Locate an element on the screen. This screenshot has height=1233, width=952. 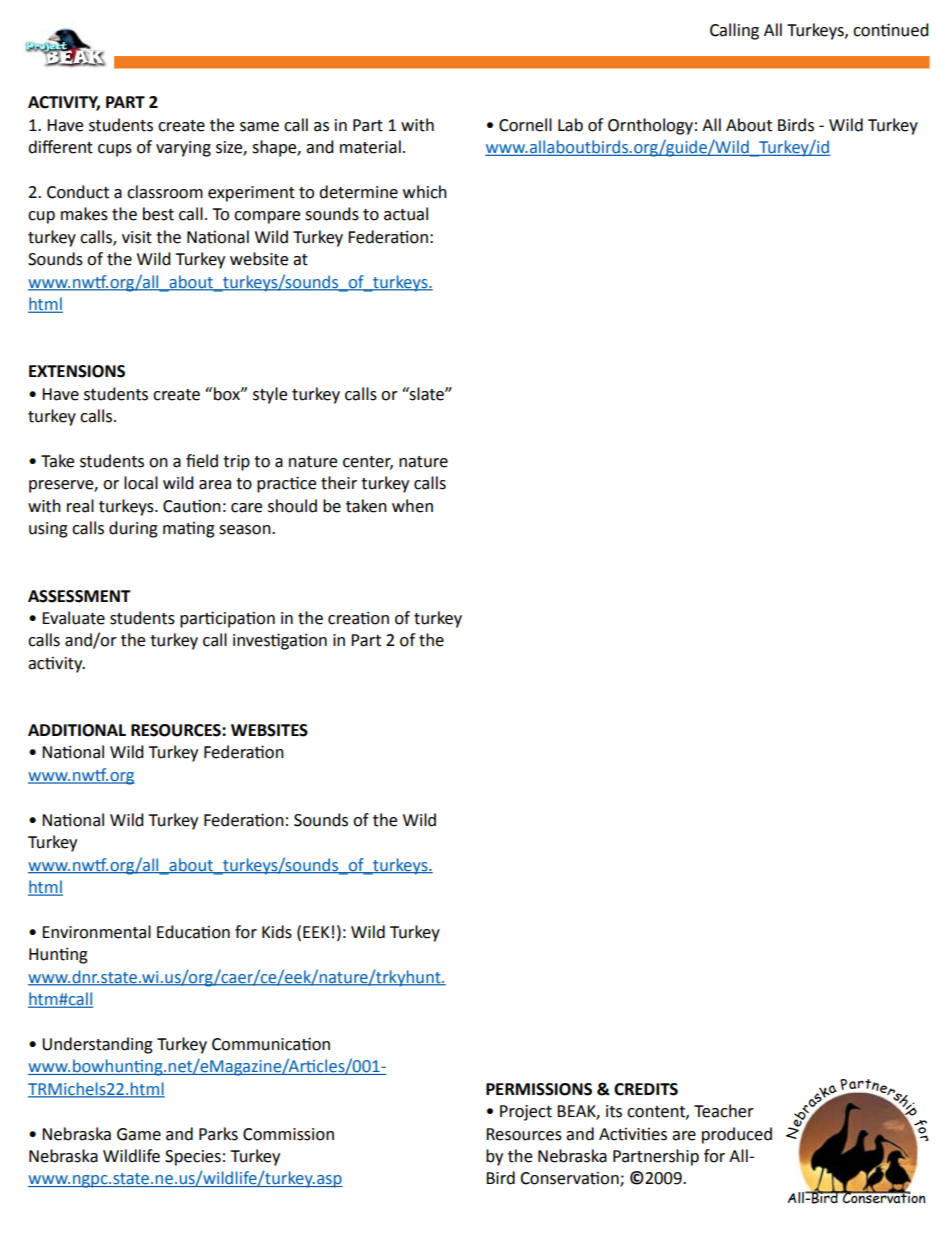
when is located at coordinates (412, 506).
